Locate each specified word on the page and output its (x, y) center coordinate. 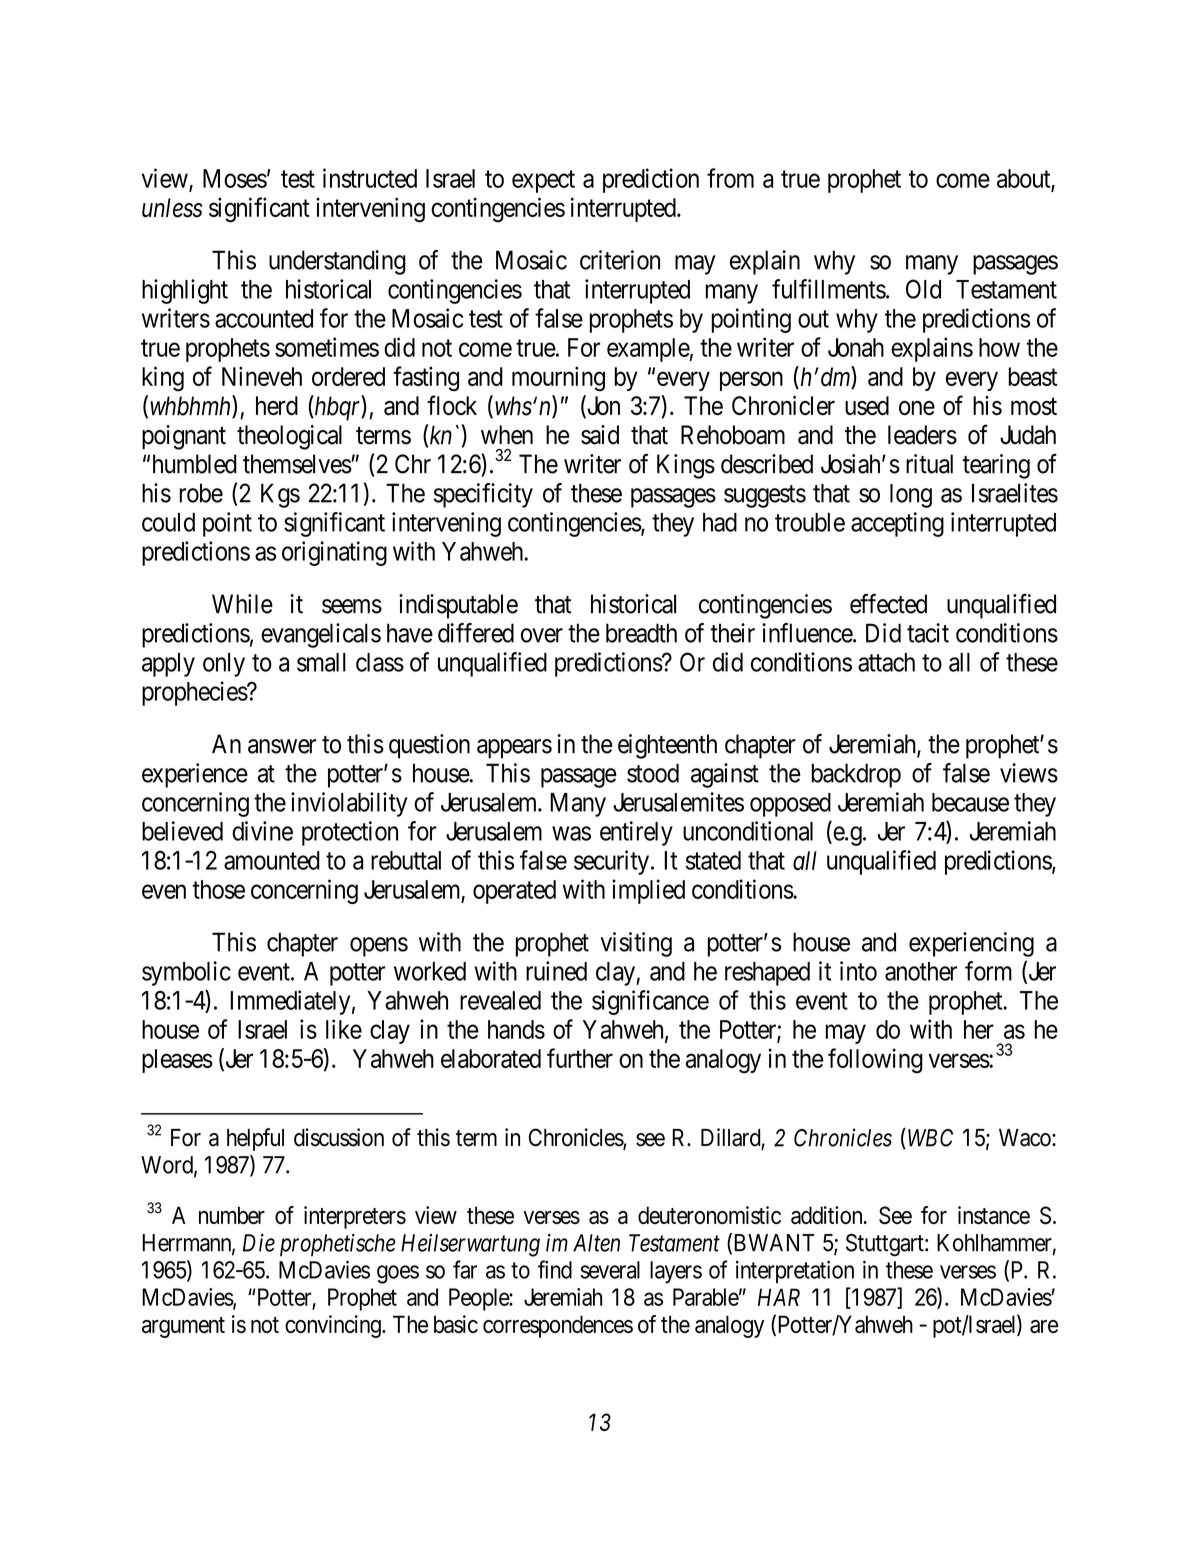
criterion (620, 260)
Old (923, 289)
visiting (636, 944)
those (218, 889)
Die (259, 1243)
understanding (337, 262)
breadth (641, 633)
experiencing (971, 944)
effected (888, 603)
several (610, 1270)
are (1044, 1326)
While (242, 604)
